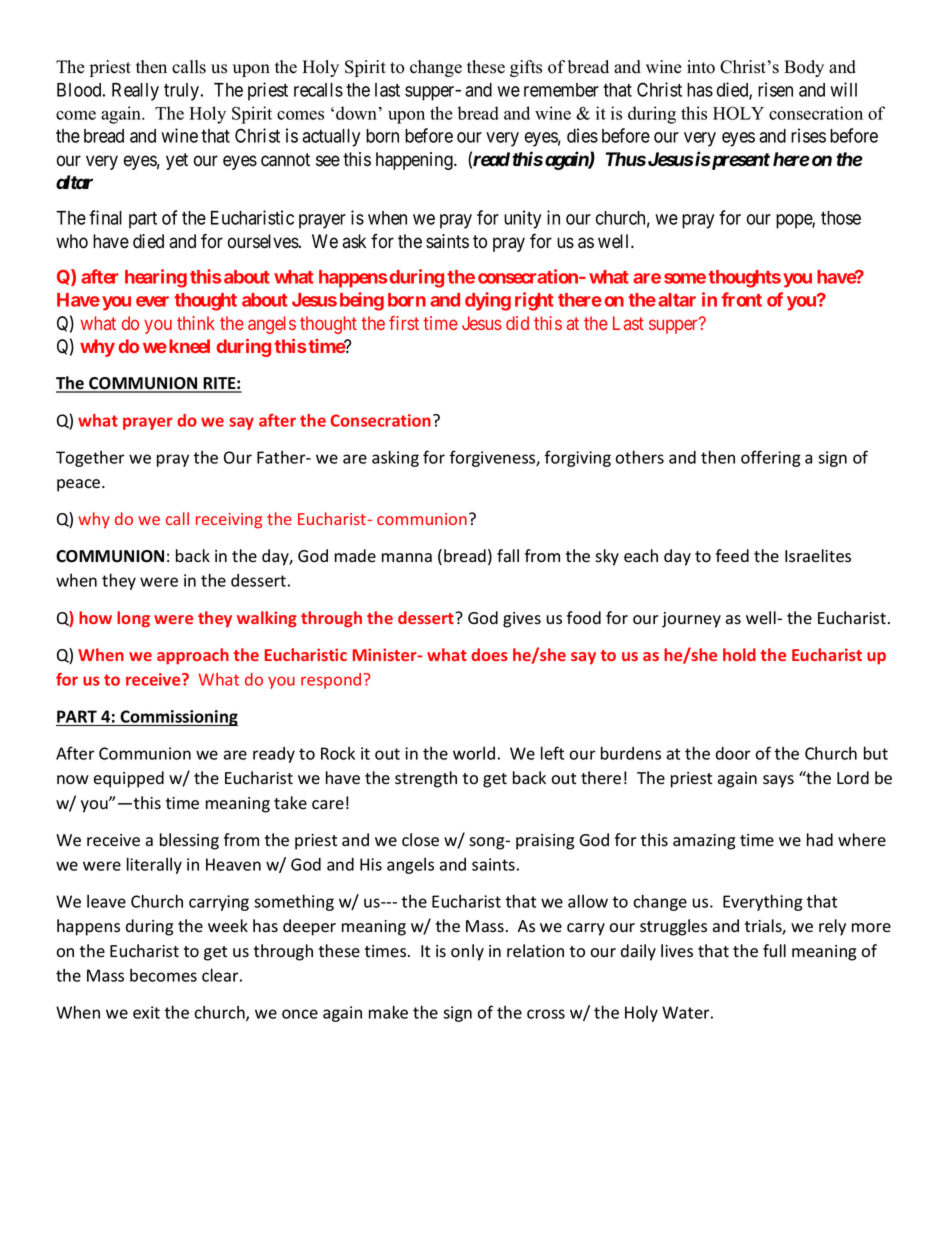 This screenshot has width=952, height=1233. What do you see at coordinates (467, 952) in the screenshot?
I see `only` at bounding box center [467, 952].
